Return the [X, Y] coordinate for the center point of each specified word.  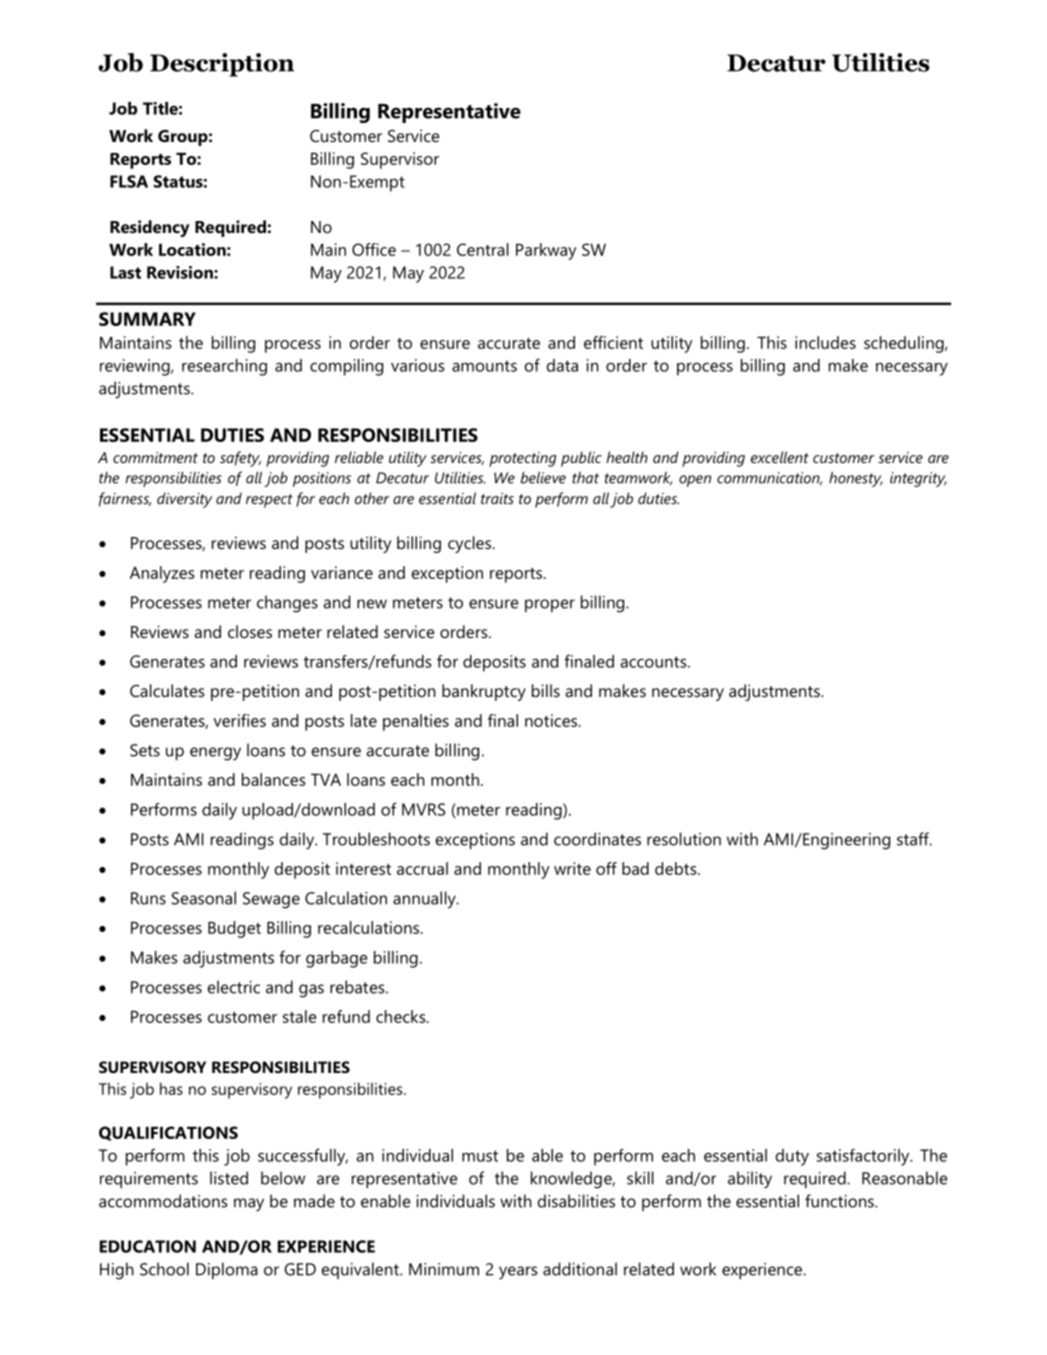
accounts [654, 662]
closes [250, 631]
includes [825, 342]
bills [546, 690]
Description [222, 65]
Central [483, 249]
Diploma [227, 1270]
